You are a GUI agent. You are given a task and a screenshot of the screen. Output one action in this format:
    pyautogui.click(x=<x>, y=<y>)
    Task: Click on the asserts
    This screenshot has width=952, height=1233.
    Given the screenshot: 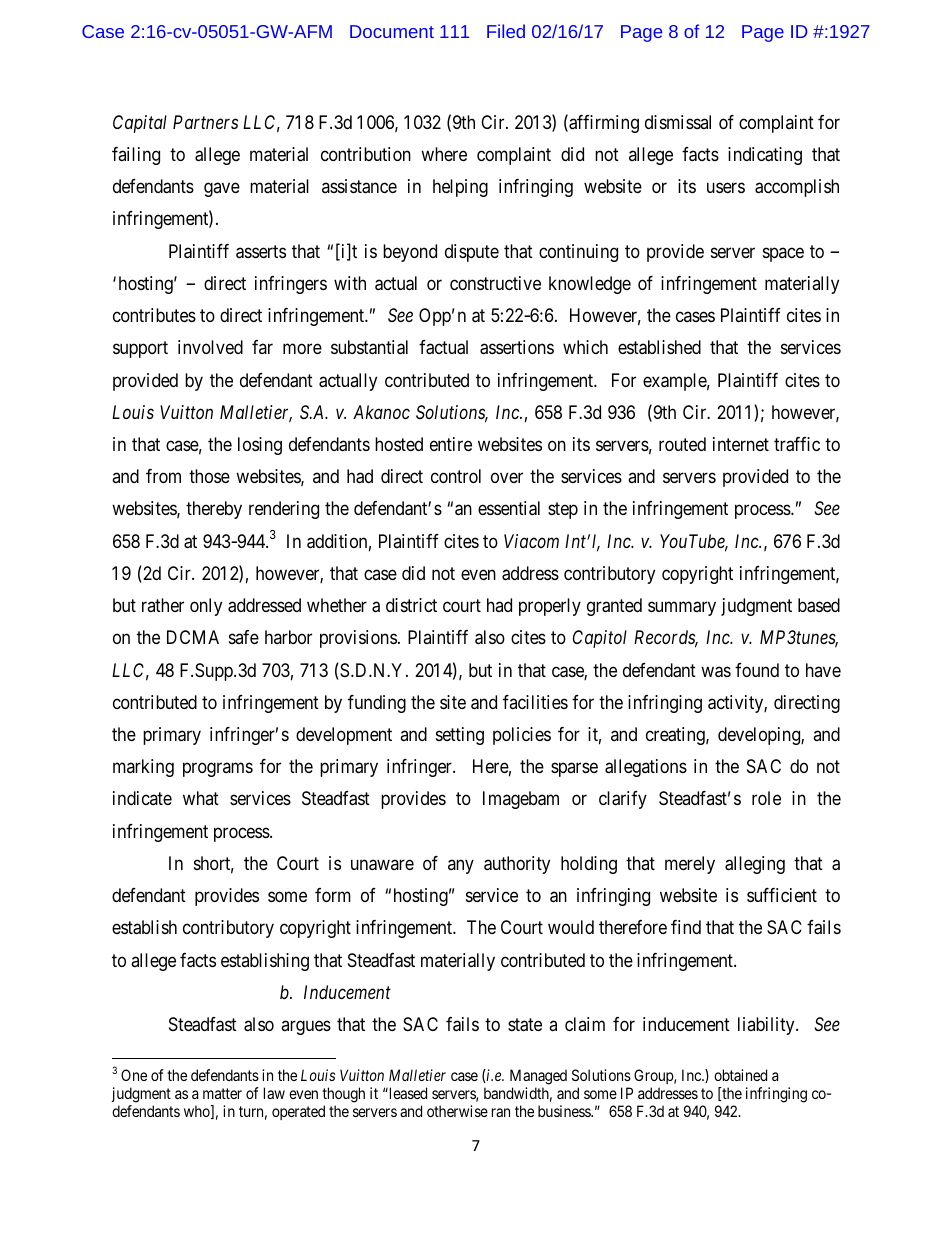 What is the action you would take?
    pyautogui.click(x=261, y=252)
